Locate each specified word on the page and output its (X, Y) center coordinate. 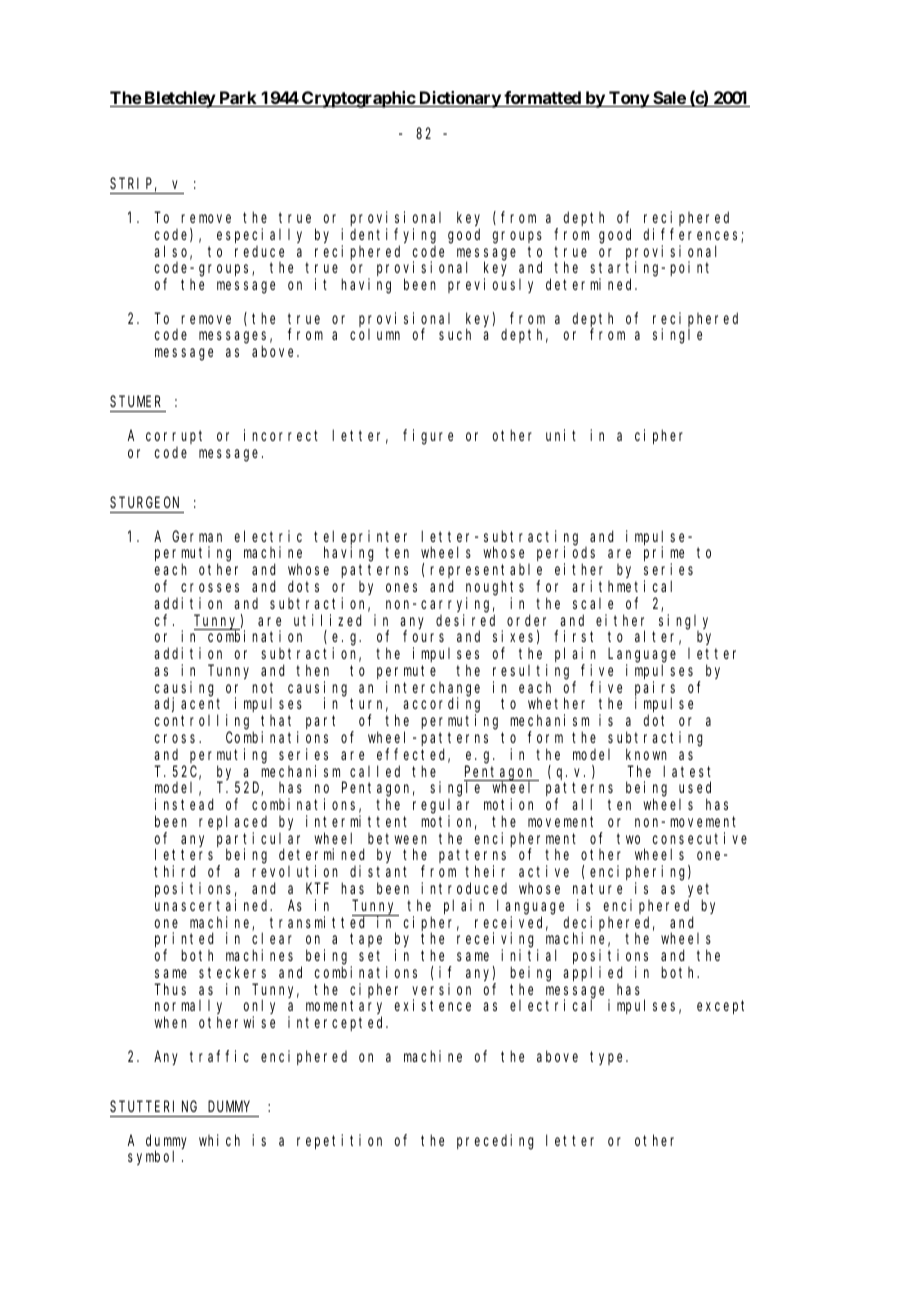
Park (238, 99)
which (219, 1140)
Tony (628, 99)
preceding (495, 1142)
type (609, 1058)
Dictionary (459, 99)
